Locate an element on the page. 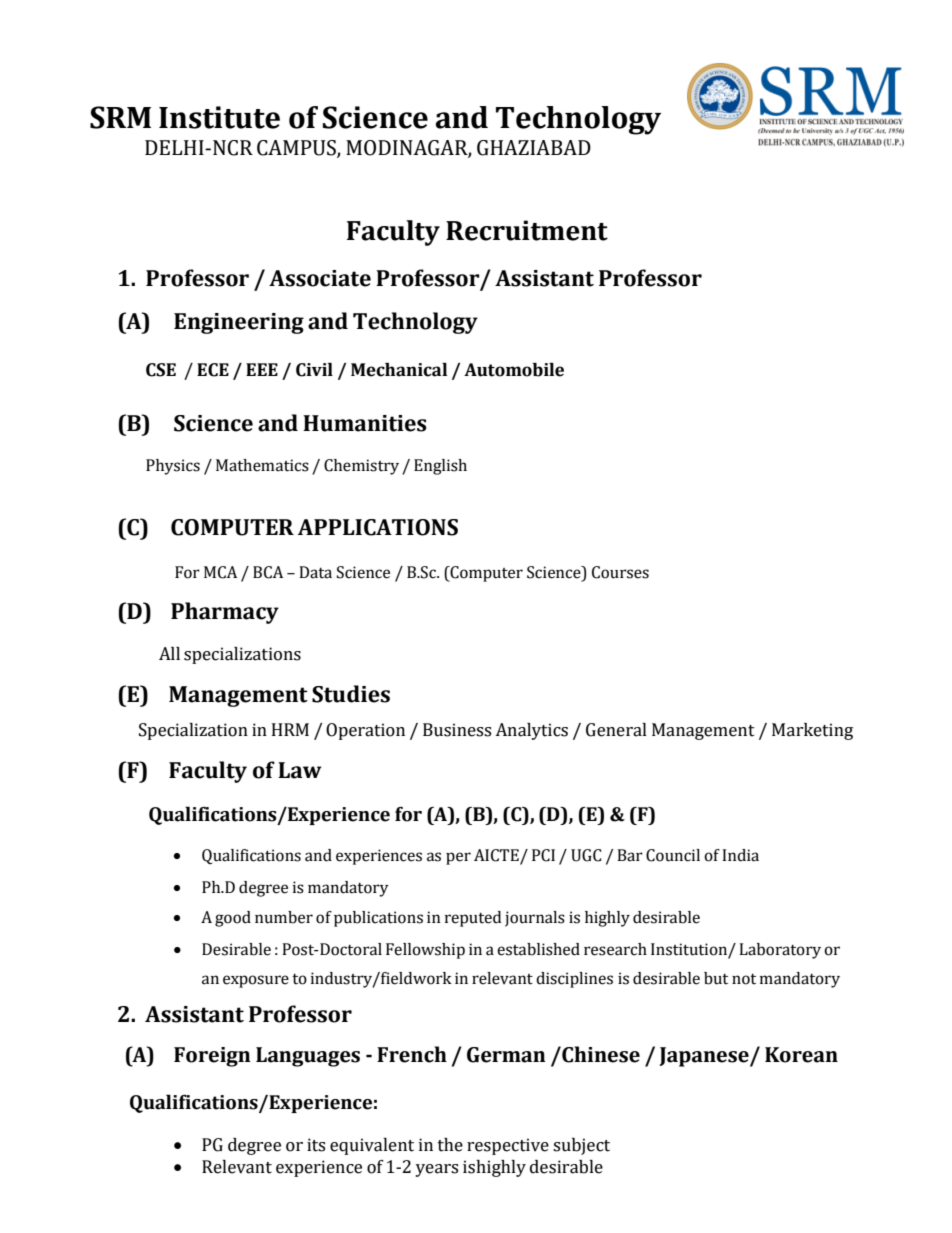 The width and height of the document is (952, 1233). Courses is located at coordinates (620, 572).
